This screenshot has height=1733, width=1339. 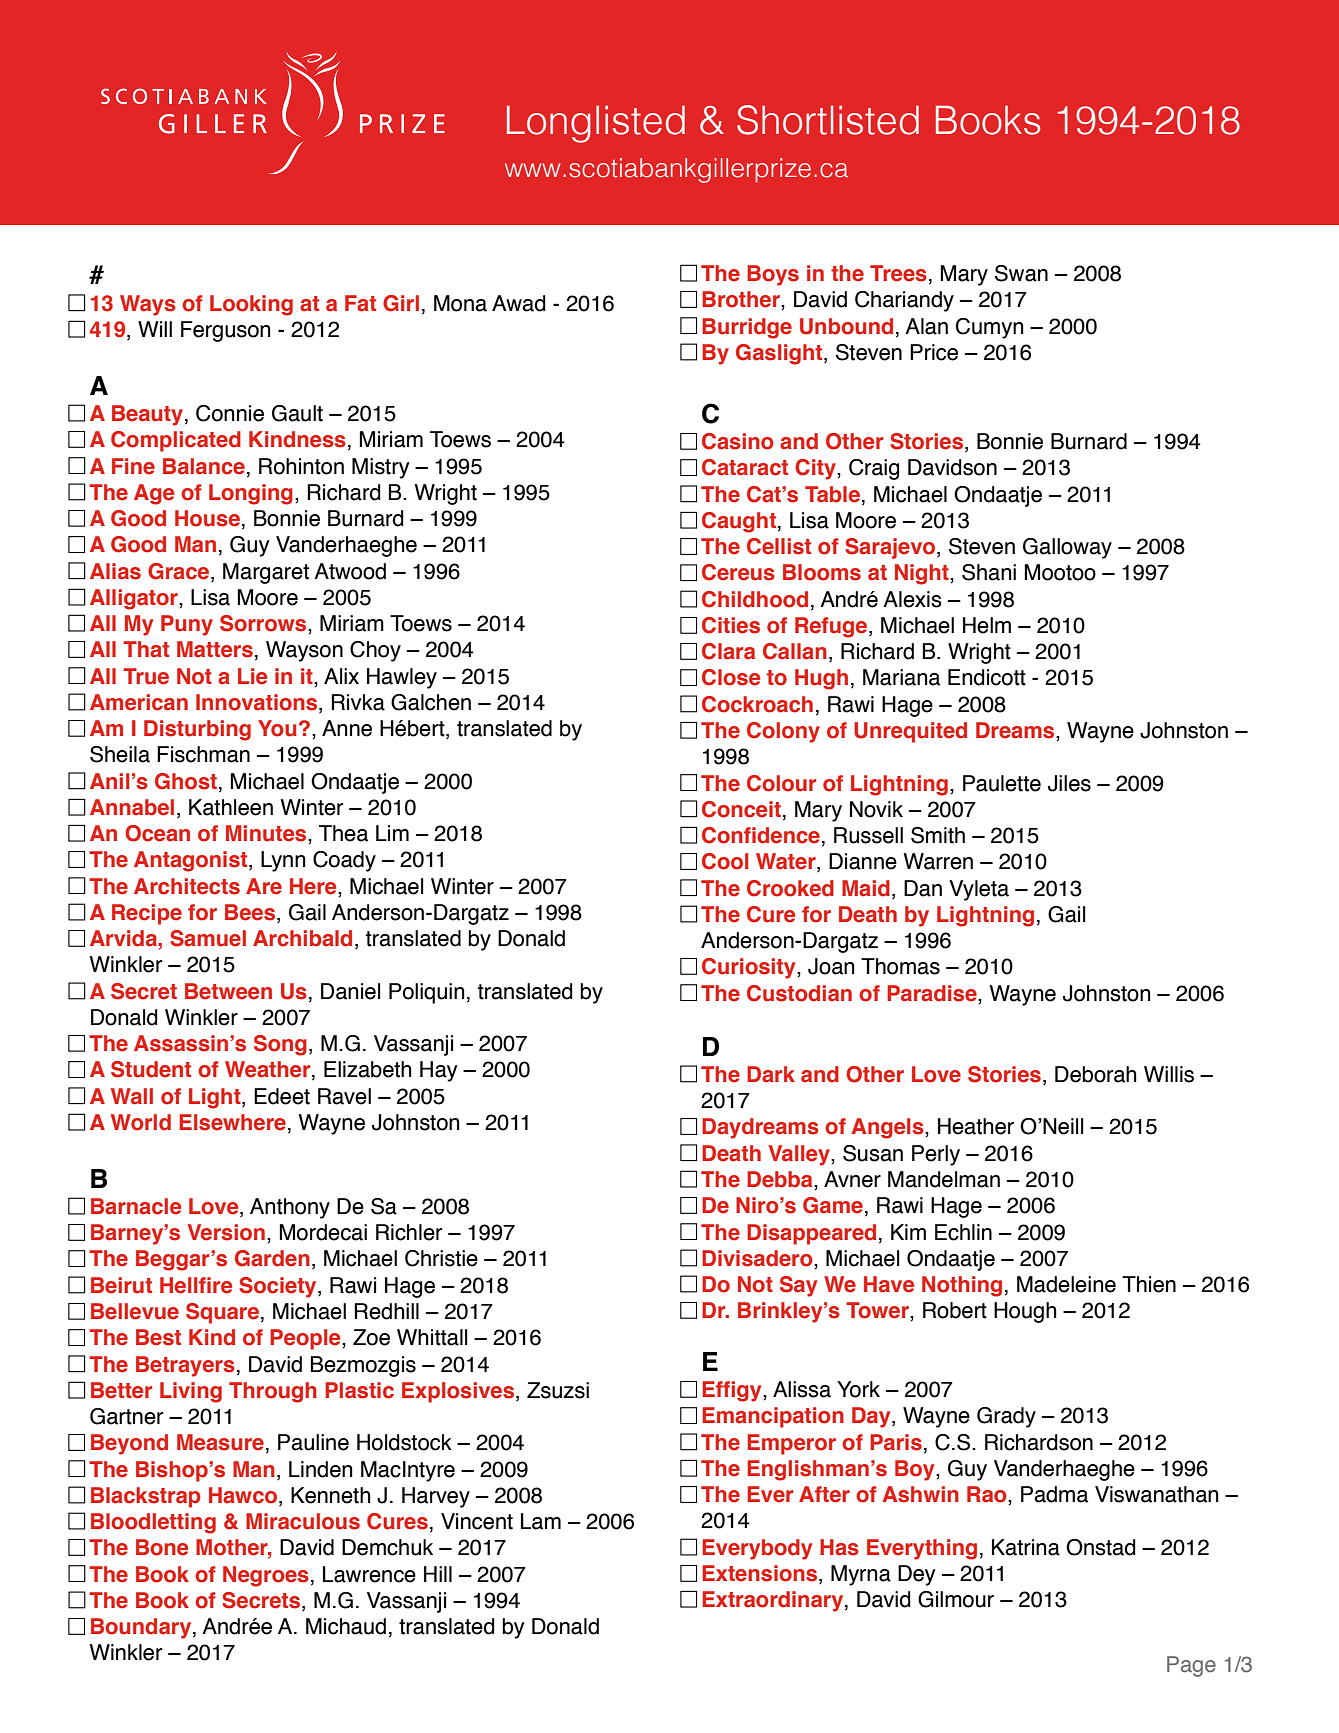 What do you see at coordinates (251, 305) in the screenshot?
I see `Looking` at bounding box center [251, 305].
